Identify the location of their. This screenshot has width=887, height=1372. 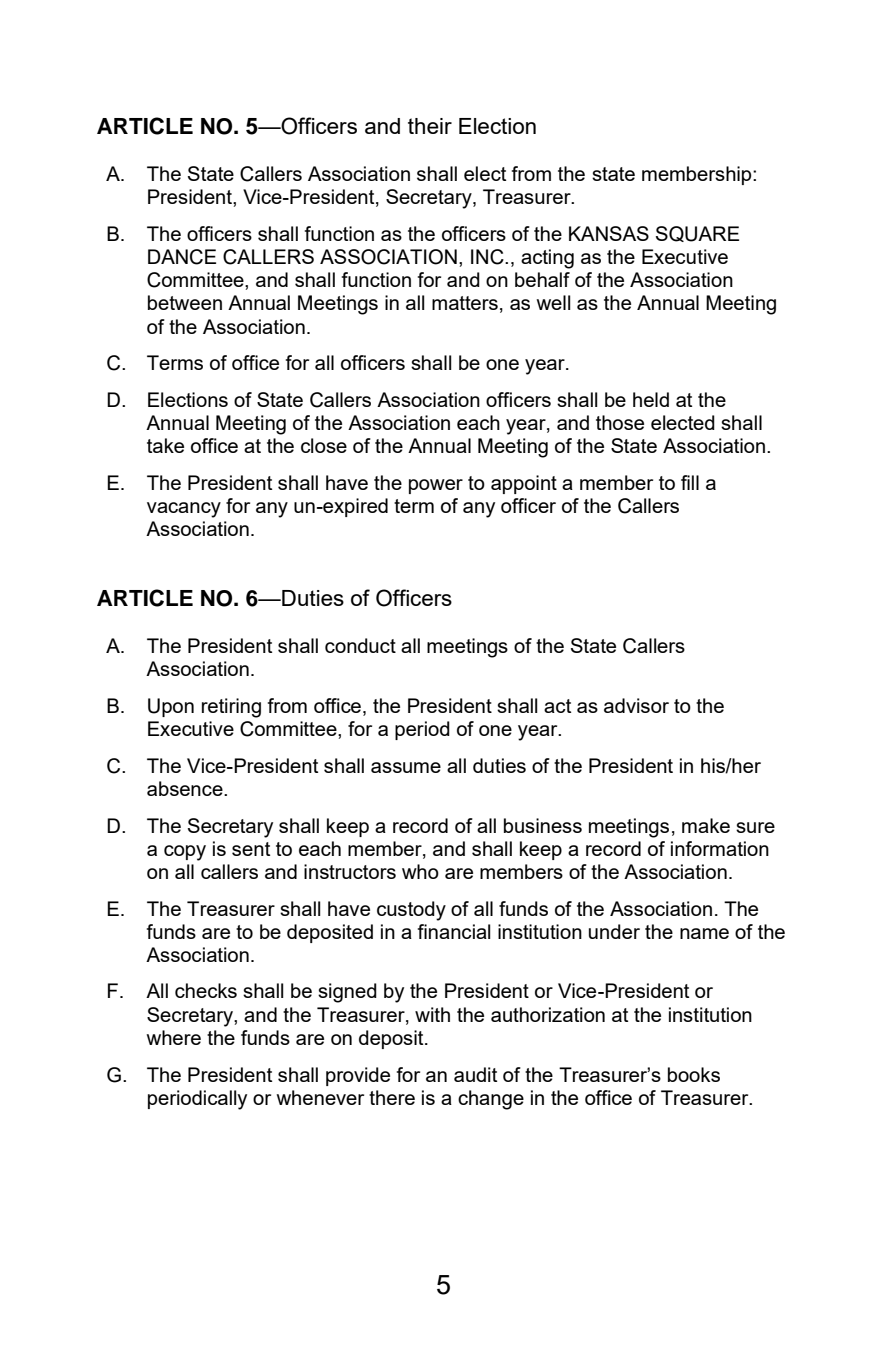
(430, 126).
